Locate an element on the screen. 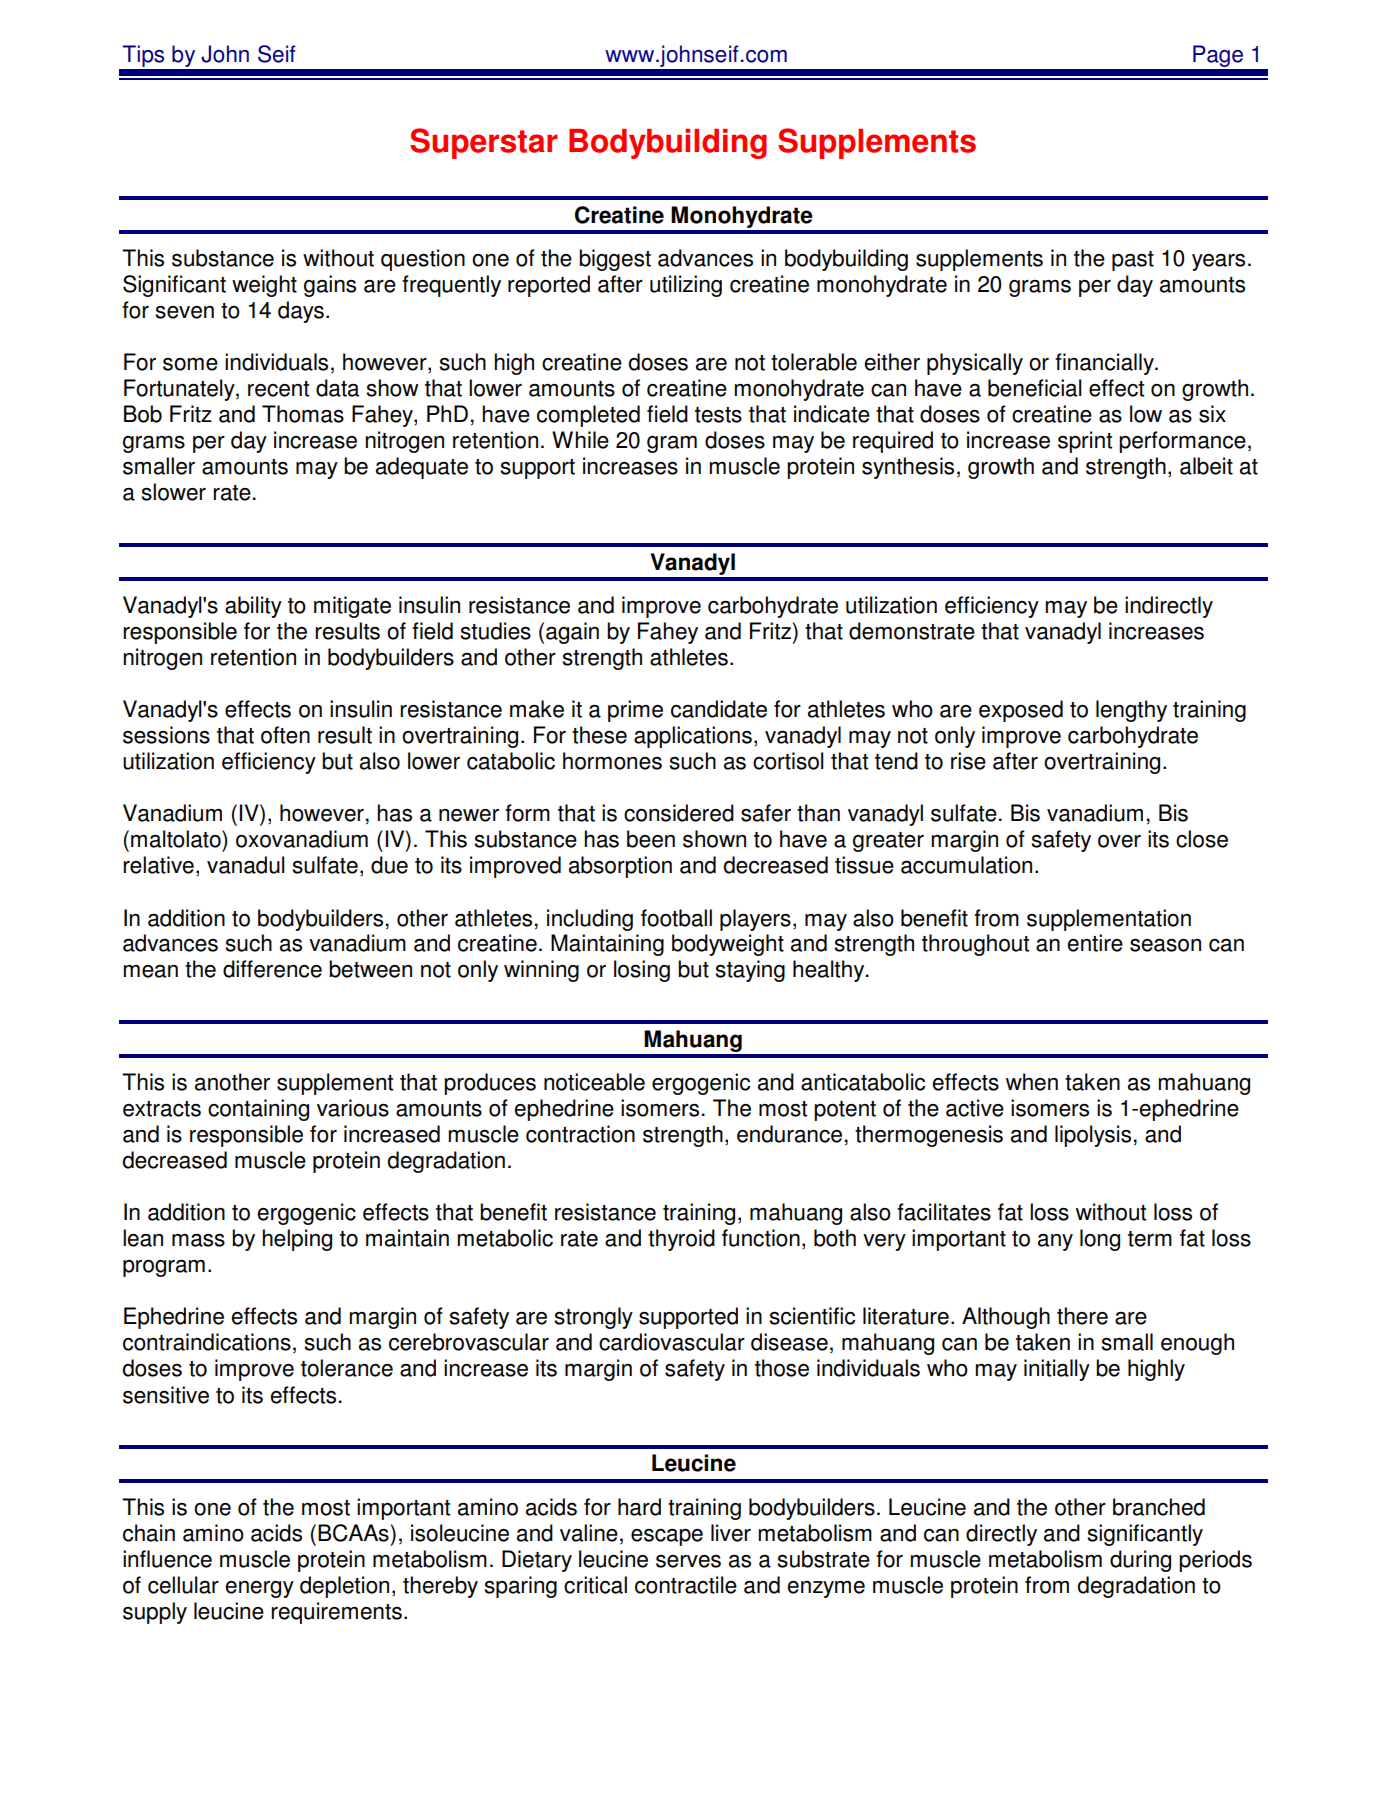 Image resolution: width=1387 pixels, height=1795 pixels. past is located at coordinates (1133, 261).
